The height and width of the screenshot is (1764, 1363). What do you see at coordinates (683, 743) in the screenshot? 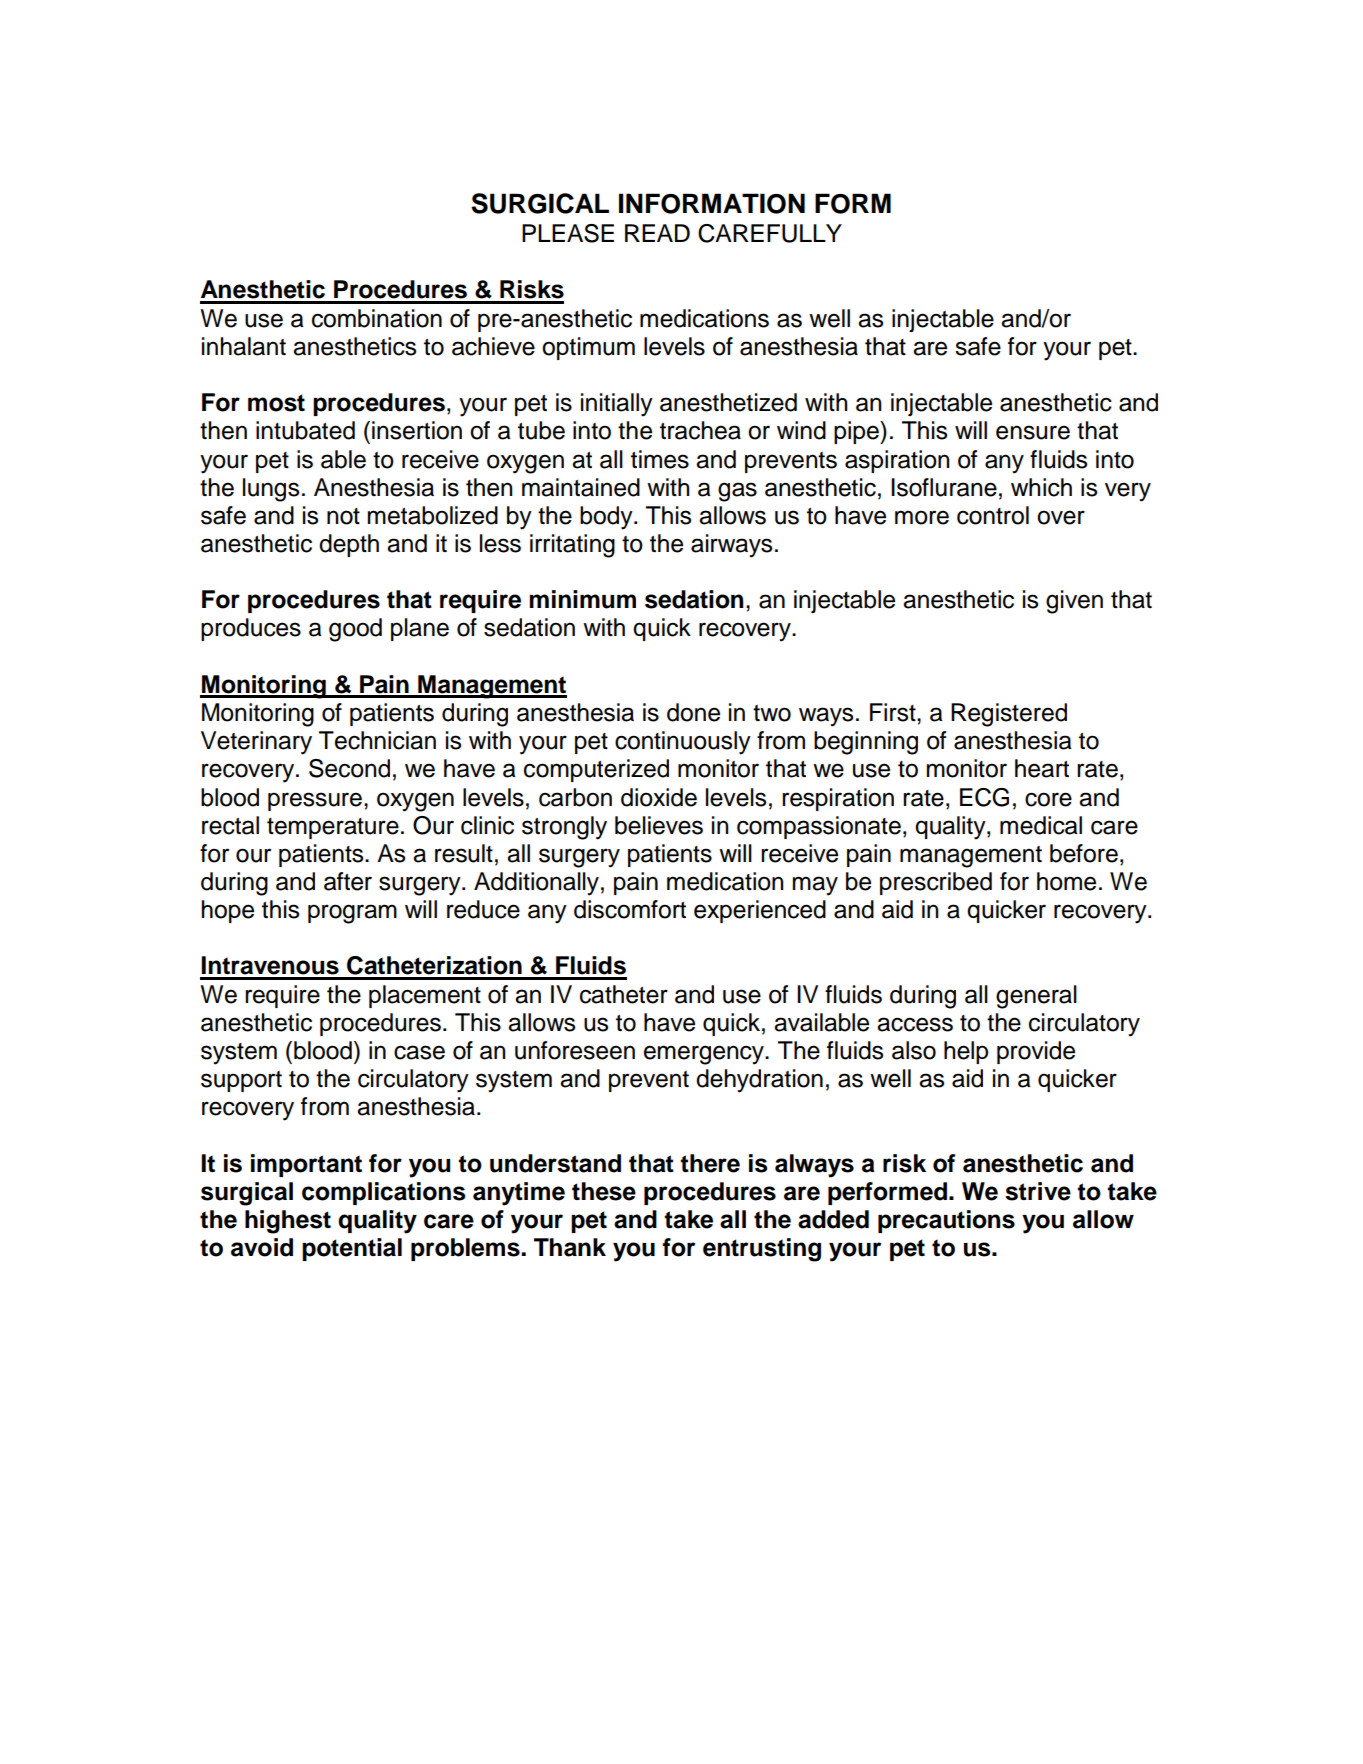
I see `continuously` at bounding box center [683, 743].
